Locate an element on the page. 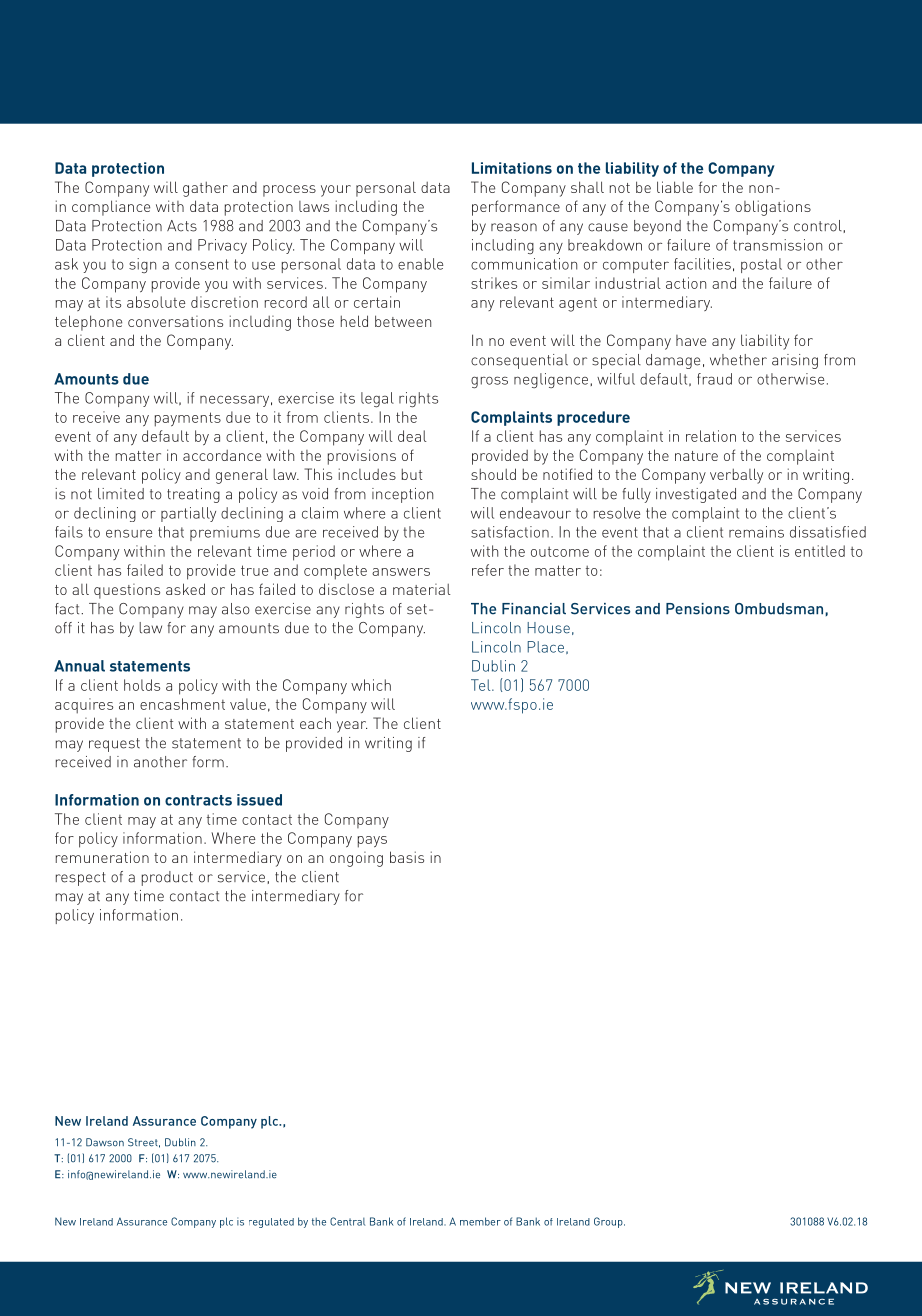 The image size is (922, 1316). gather is located at coordinates (205, 189).
